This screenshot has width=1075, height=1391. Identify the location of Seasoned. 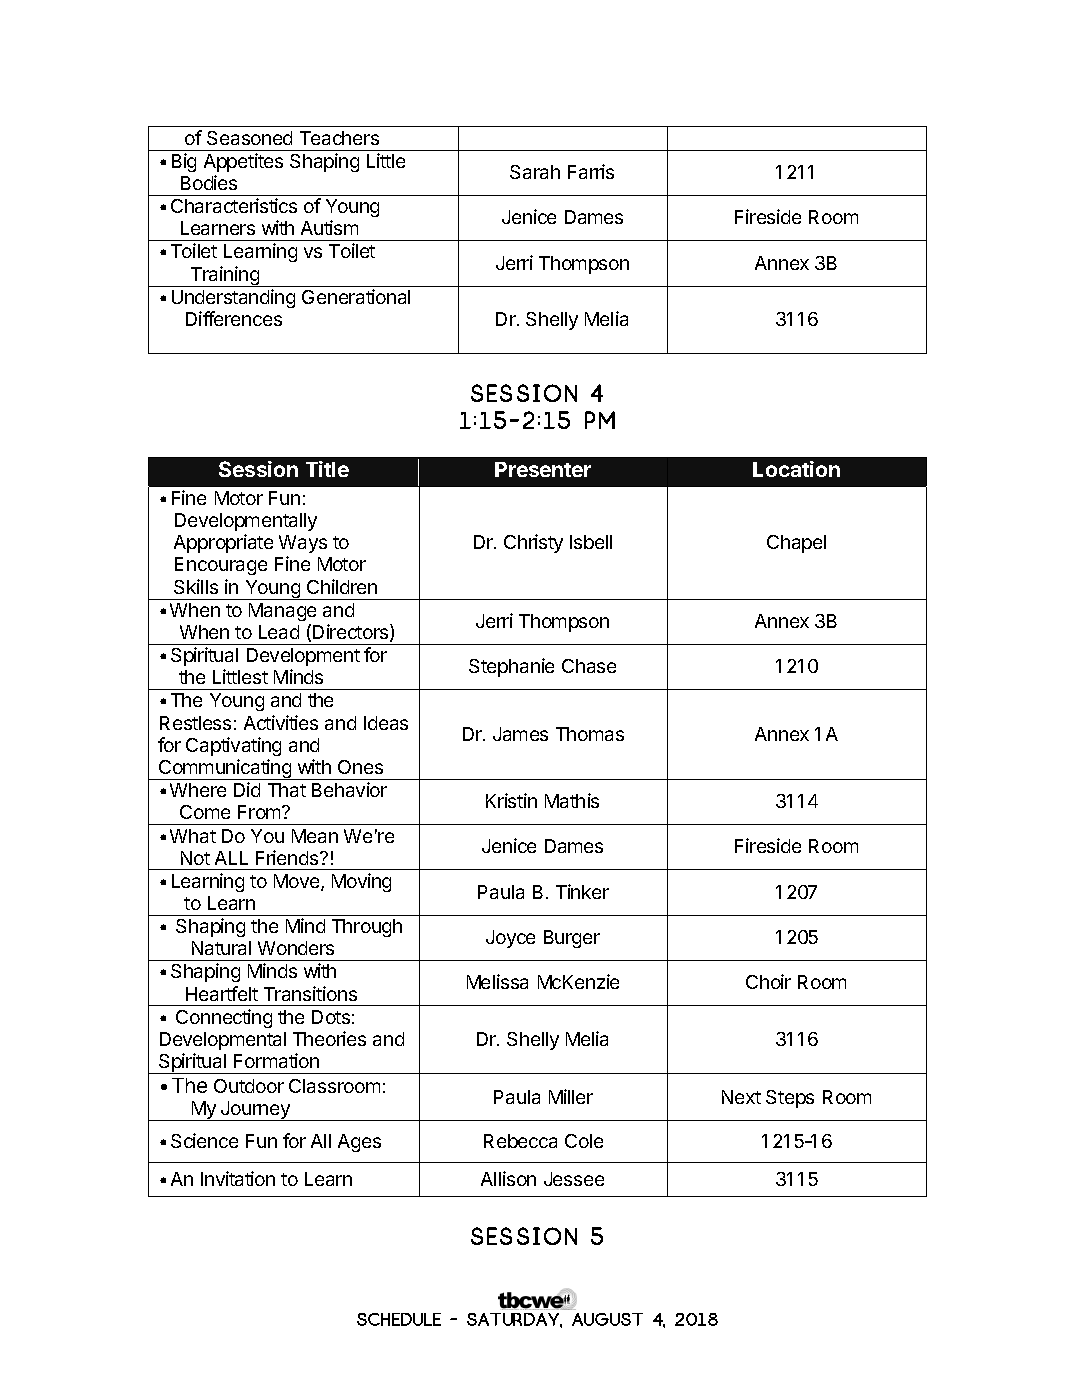
(249, 138).
